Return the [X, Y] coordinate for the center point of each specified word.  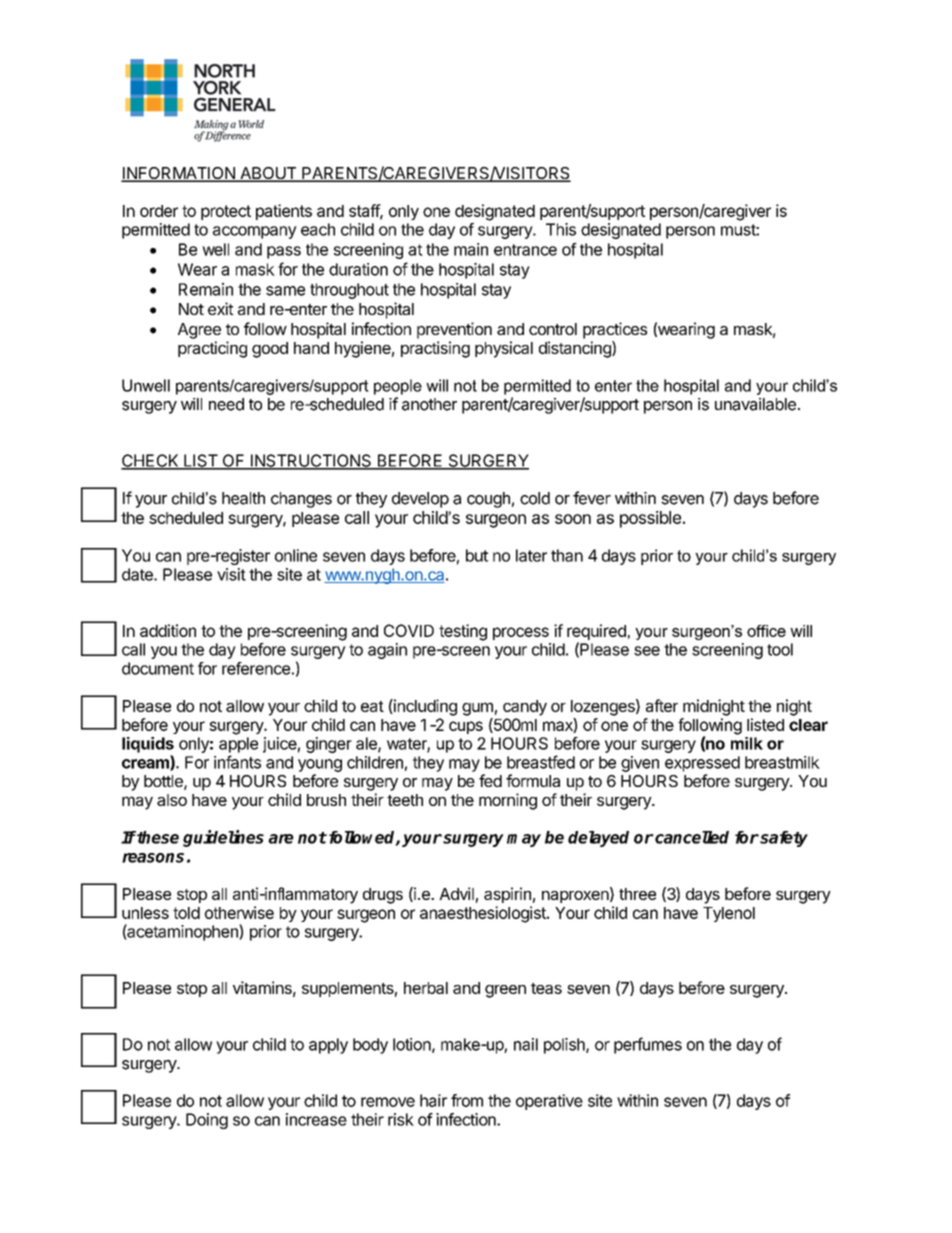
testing [463, 632]
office [766, 631]
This [561, 229]
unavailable [755, 404]
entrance [525, 250]
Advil [456, 893]
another [429, 404]
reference [256, 668]
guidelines [223, 838]
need [226, 404]
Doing [207, 1121]
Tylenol [729, 914]
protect [226, 212]
